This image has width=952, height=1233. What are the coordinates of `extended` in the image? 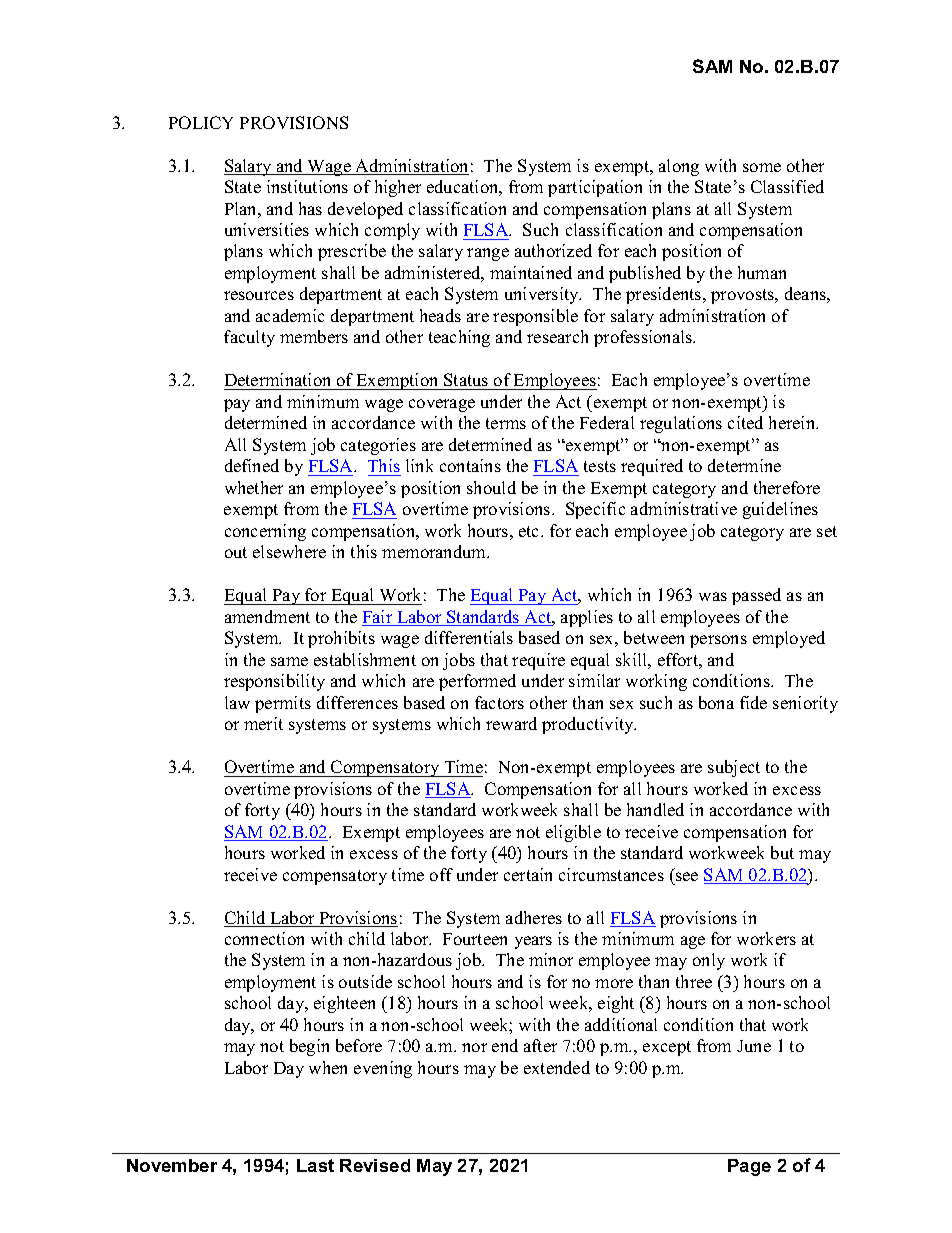 It's located at (557, 1067).
